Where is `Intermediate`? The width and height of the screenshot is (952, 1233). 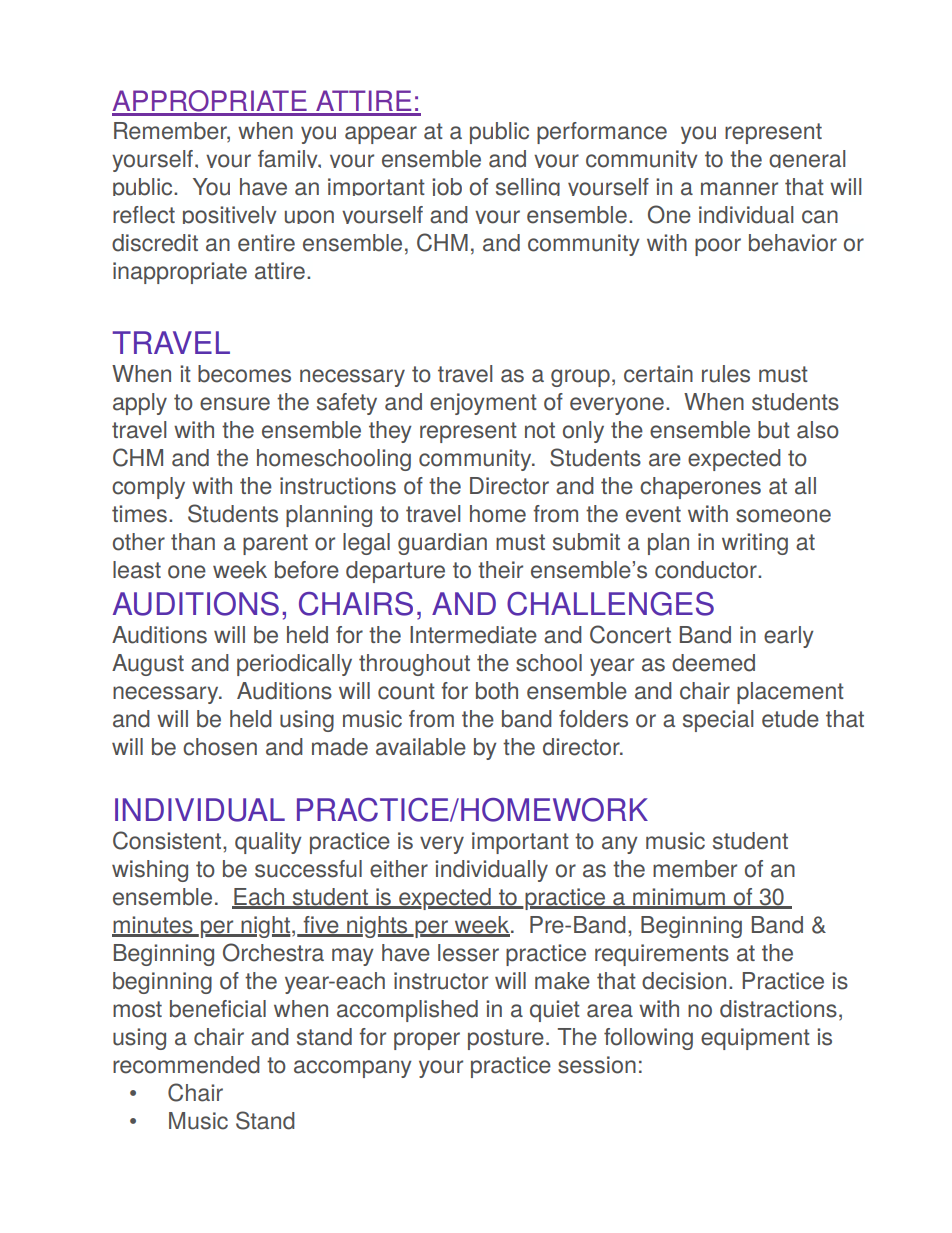
Intermediate is located at coordinates (473, 635).
